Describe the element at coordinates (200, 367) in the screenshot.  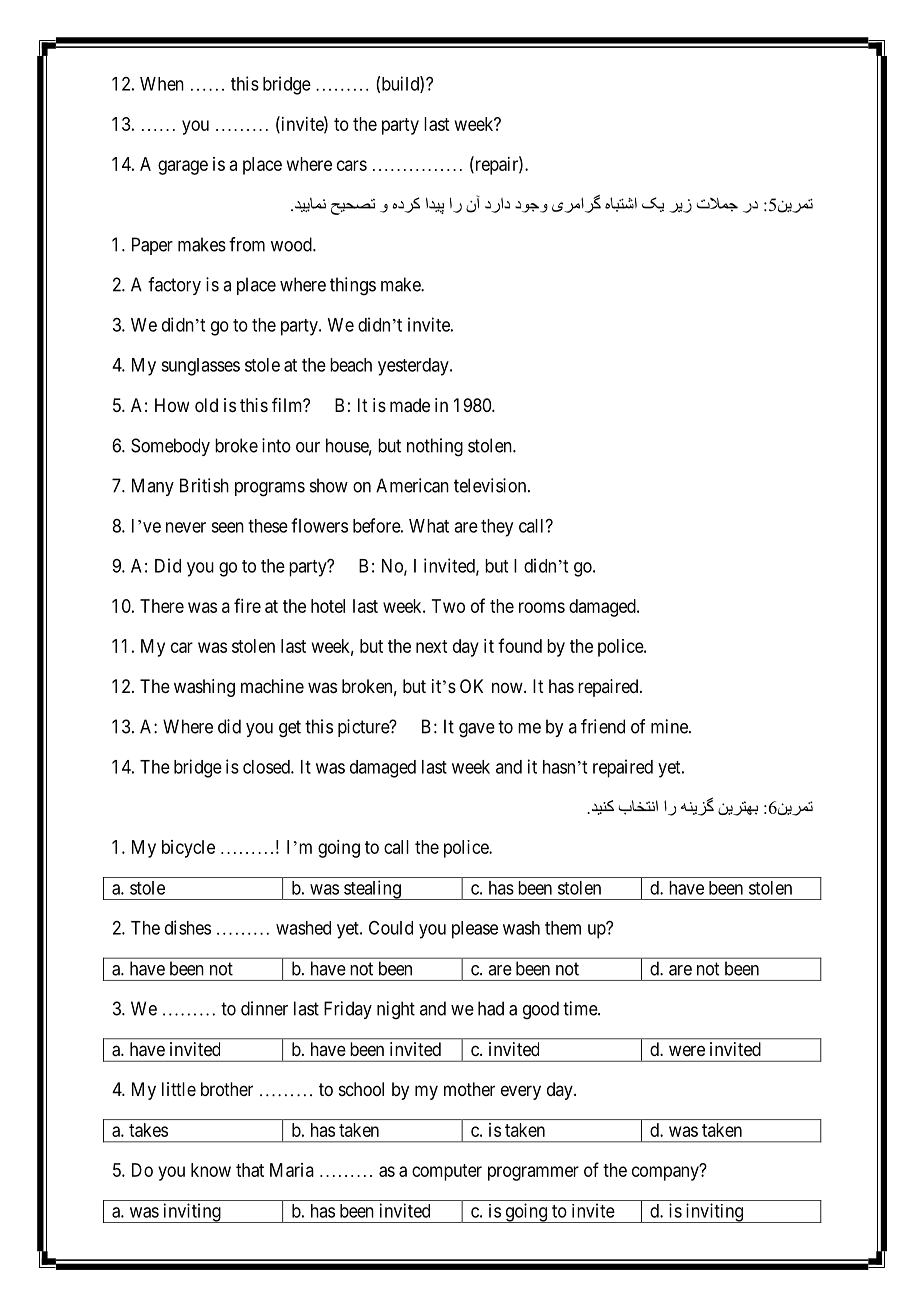
I see `sunglasses` at that location.
